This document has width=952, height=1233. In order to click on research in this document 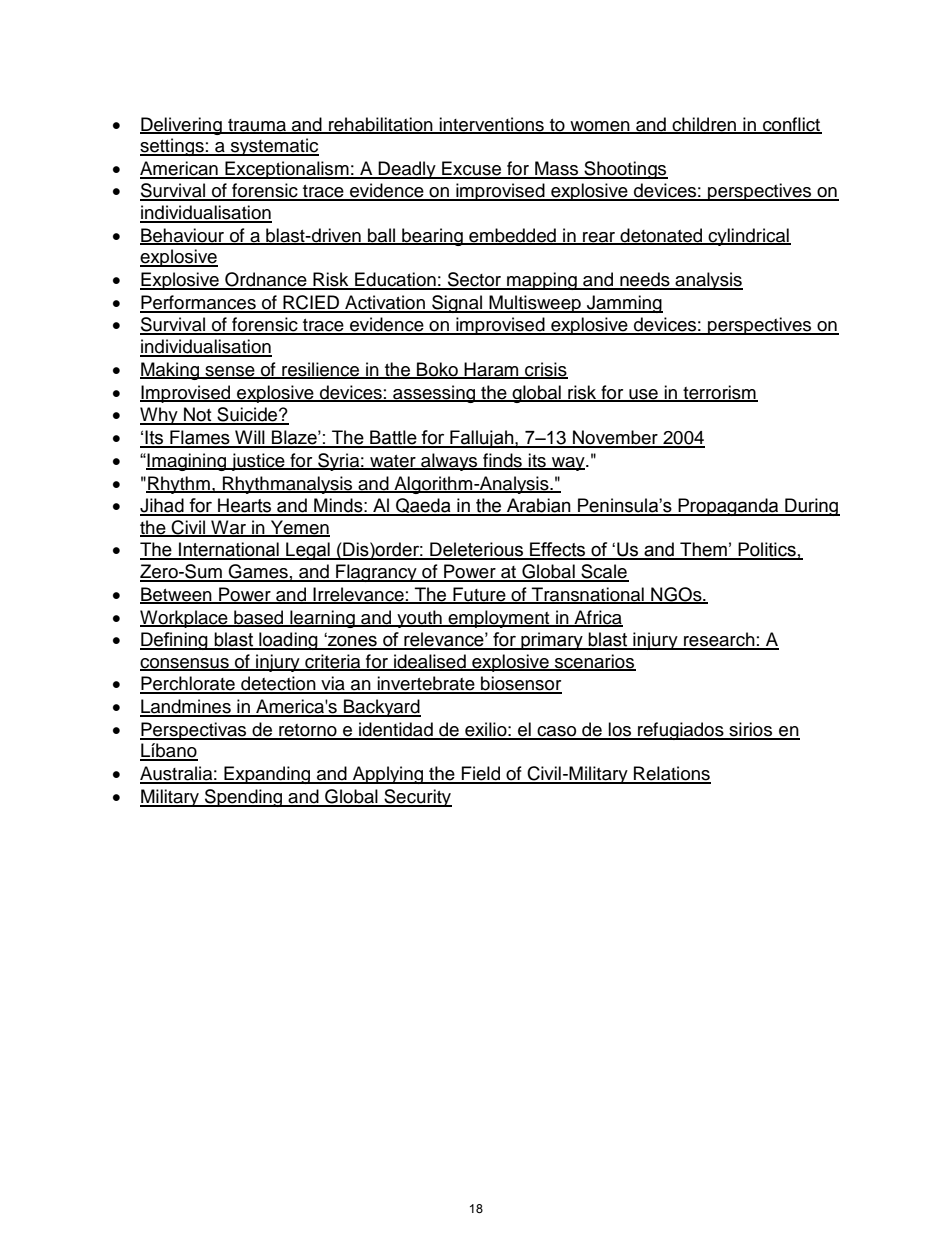, I will do `click(719, 640)`.
